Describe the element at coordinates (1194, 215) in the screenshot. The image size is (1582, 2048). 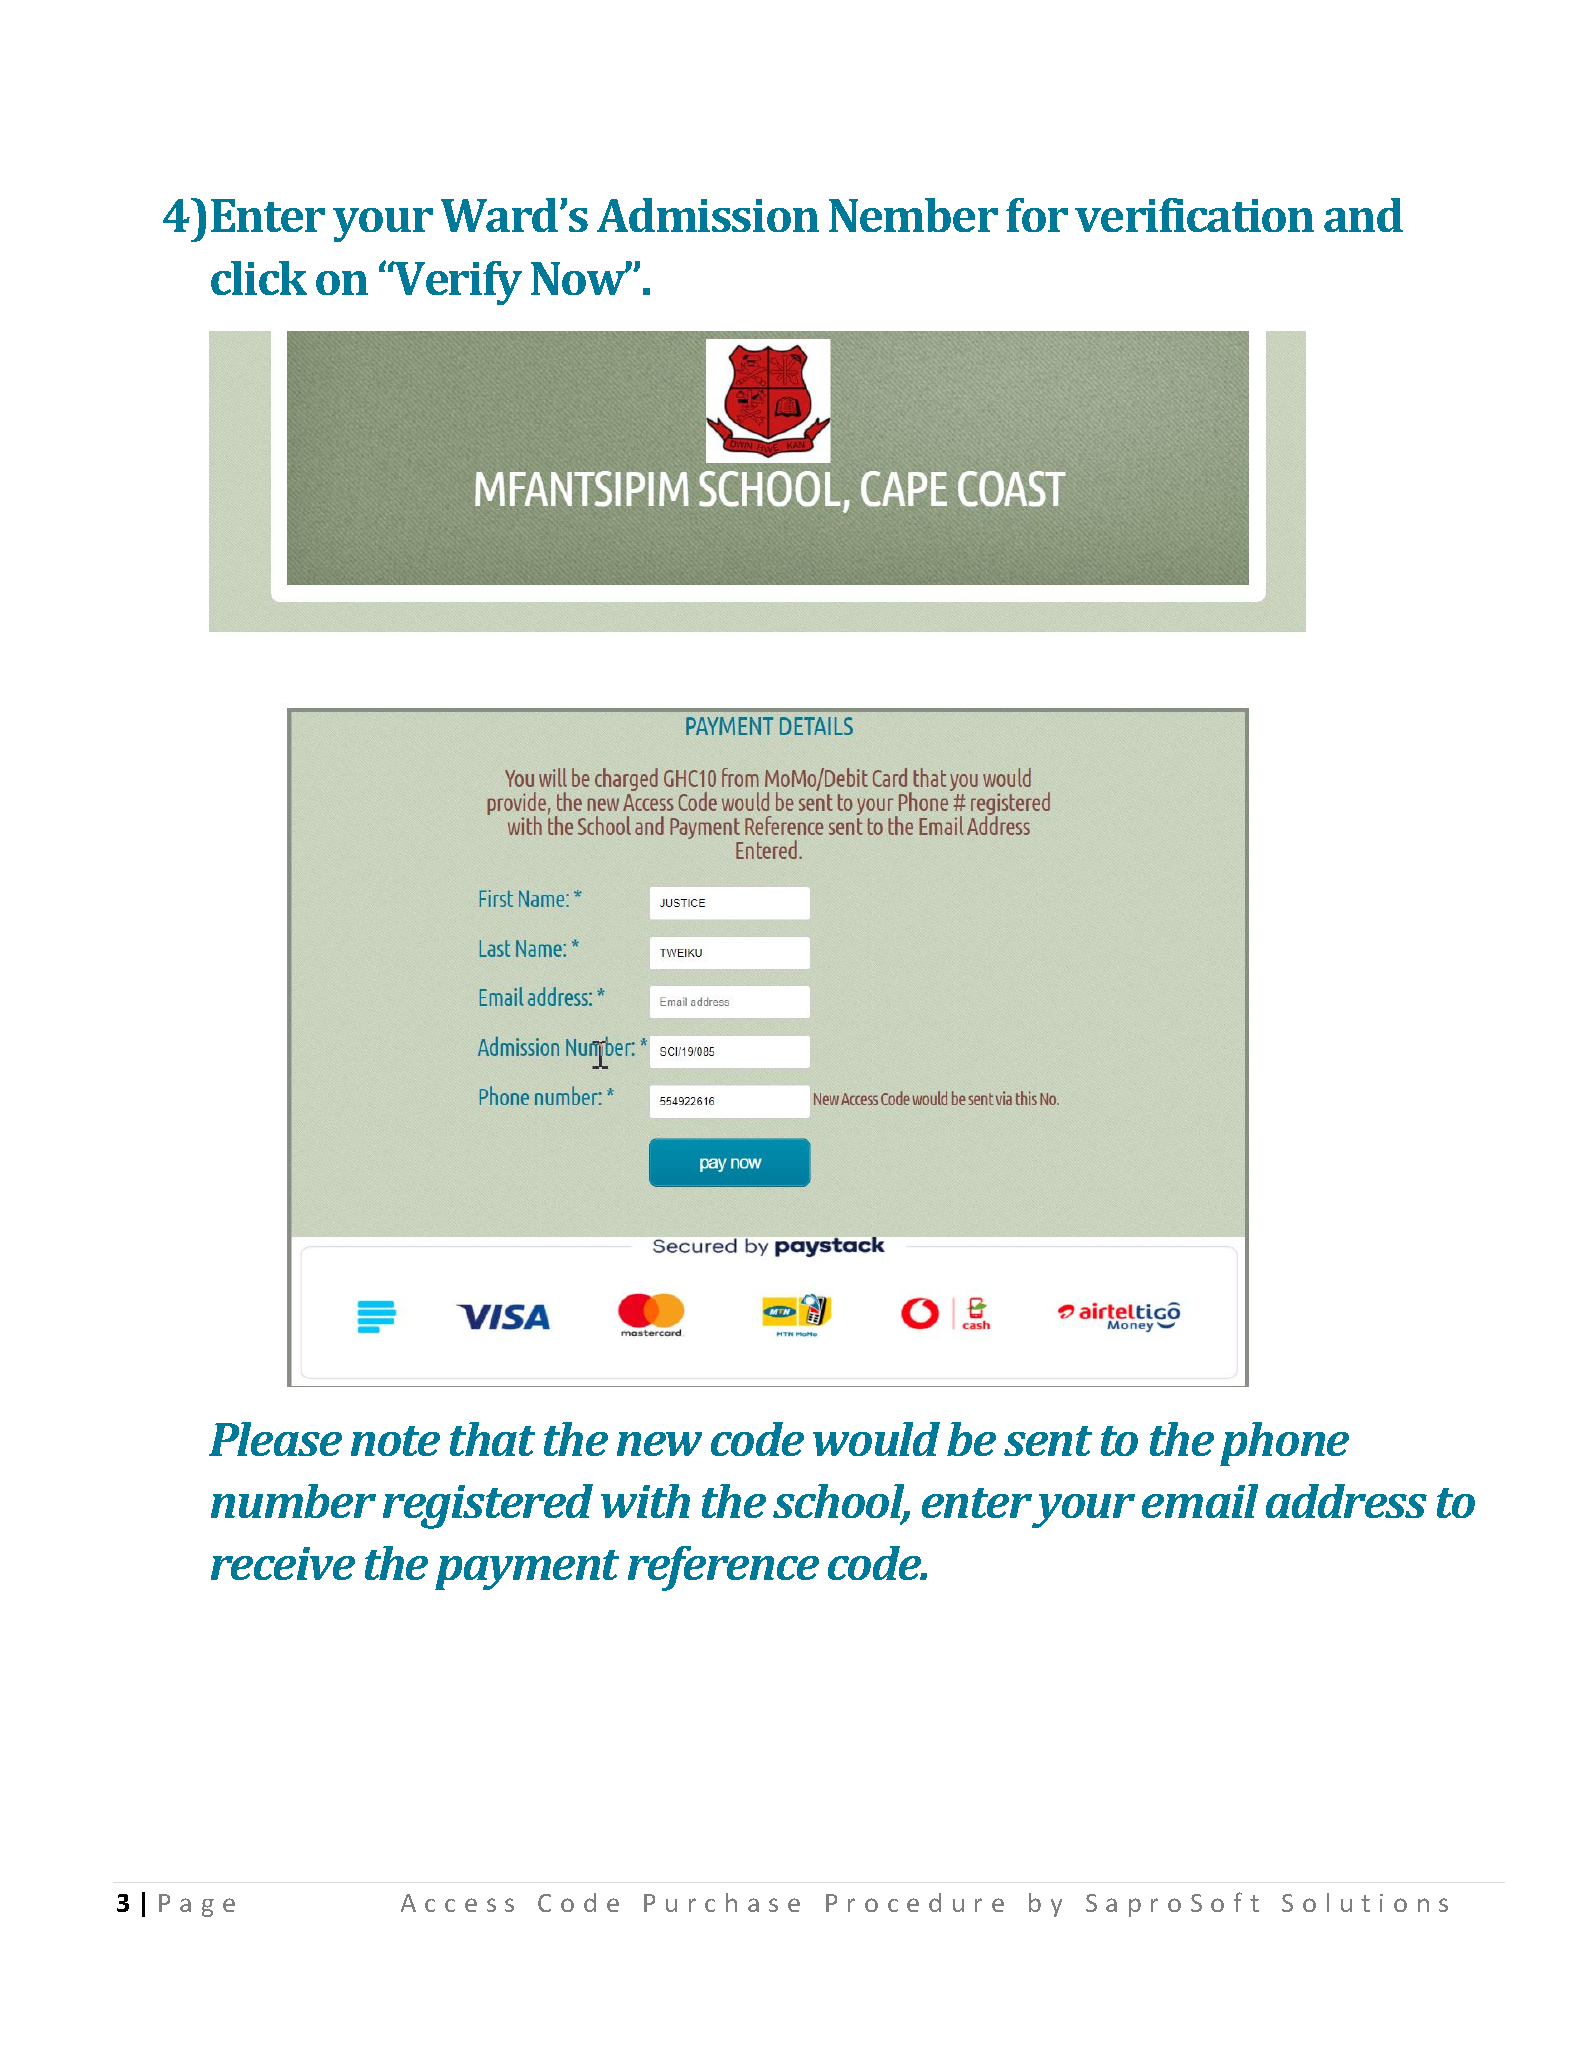
I see `verification` at that location.
